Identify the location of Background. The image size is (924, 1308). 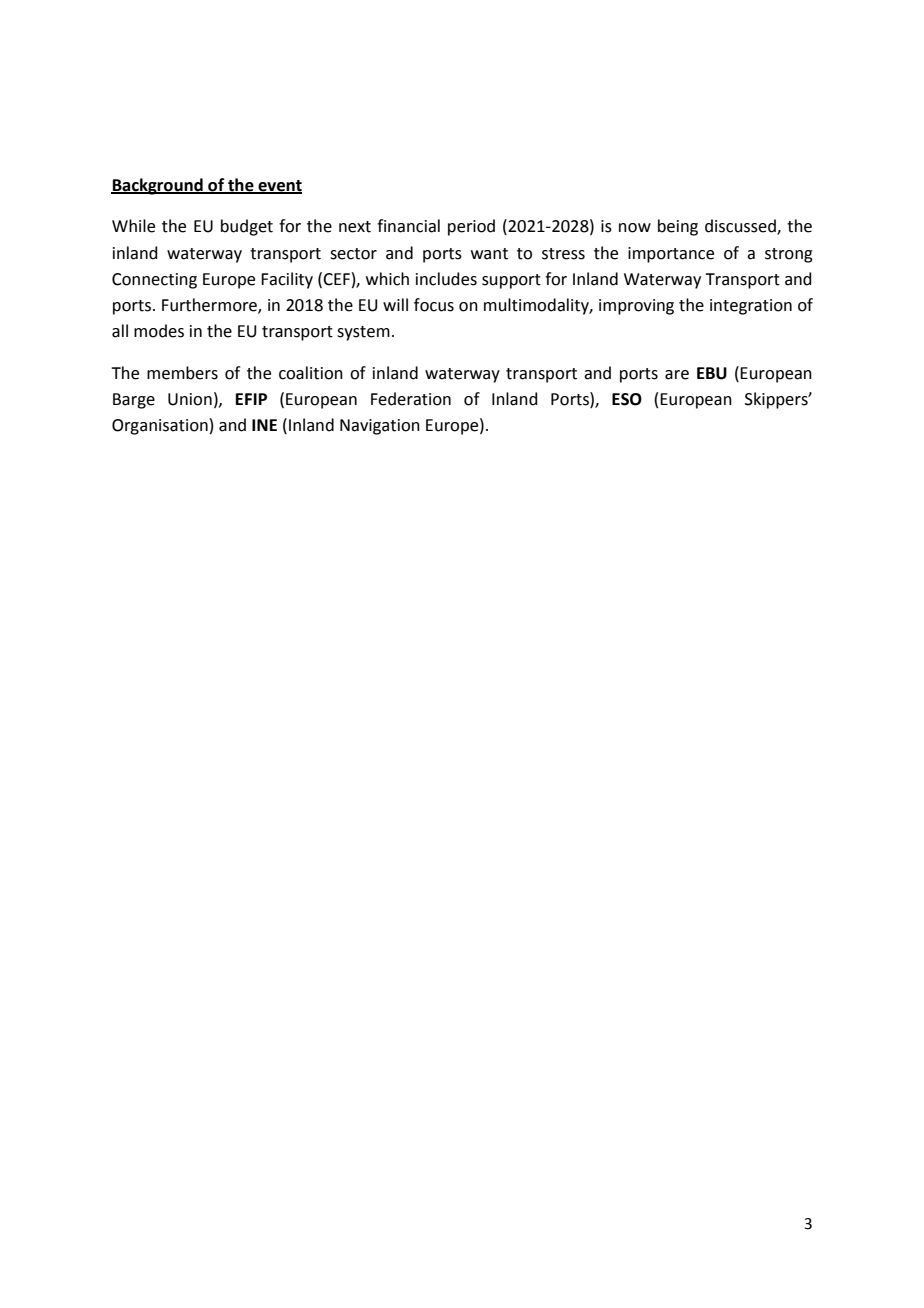
(158, 186).
